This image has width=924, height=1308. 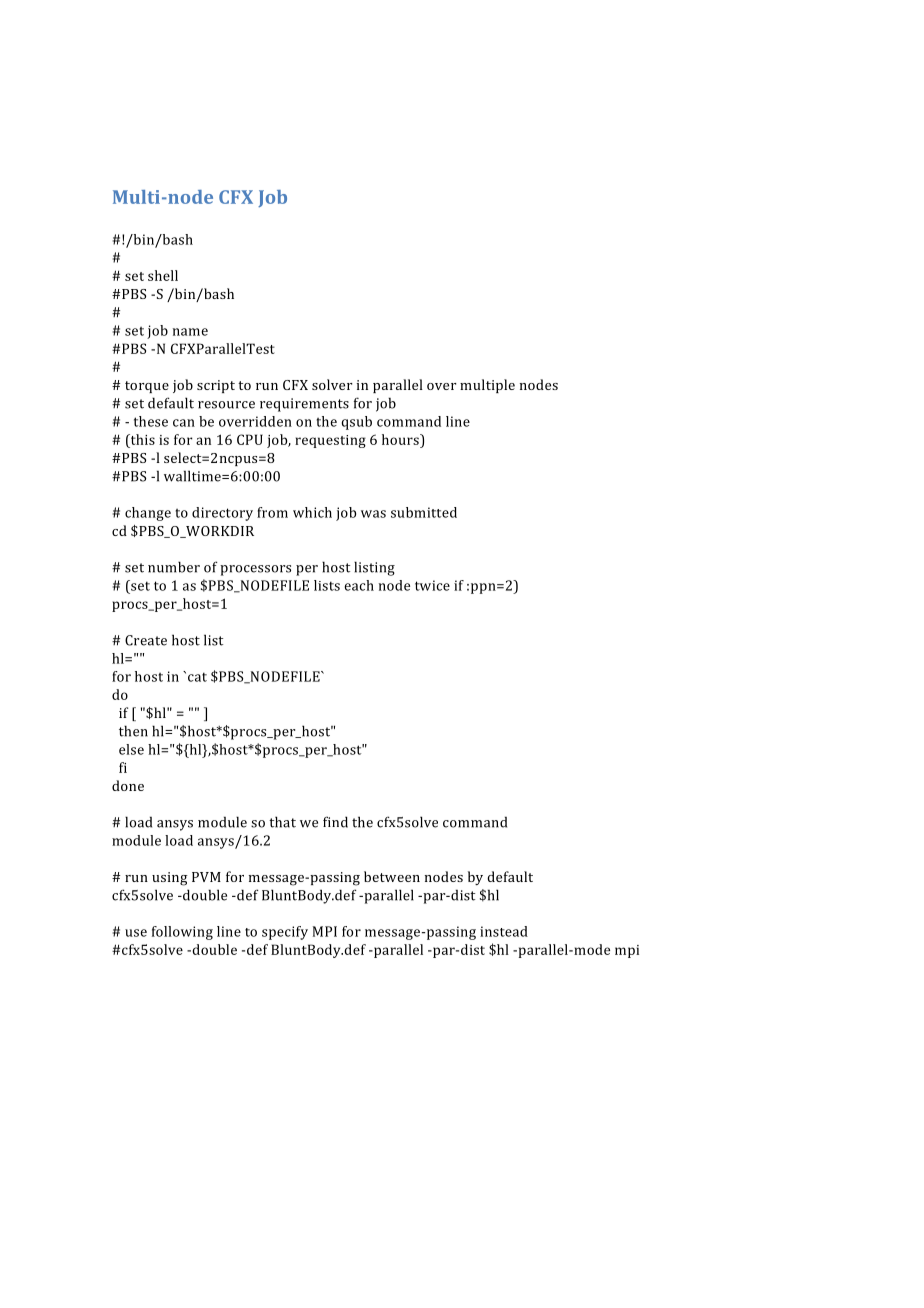 What do you see at coordinates (174, 567) in the image?
I see `number` at bounding box center [174, 567].
